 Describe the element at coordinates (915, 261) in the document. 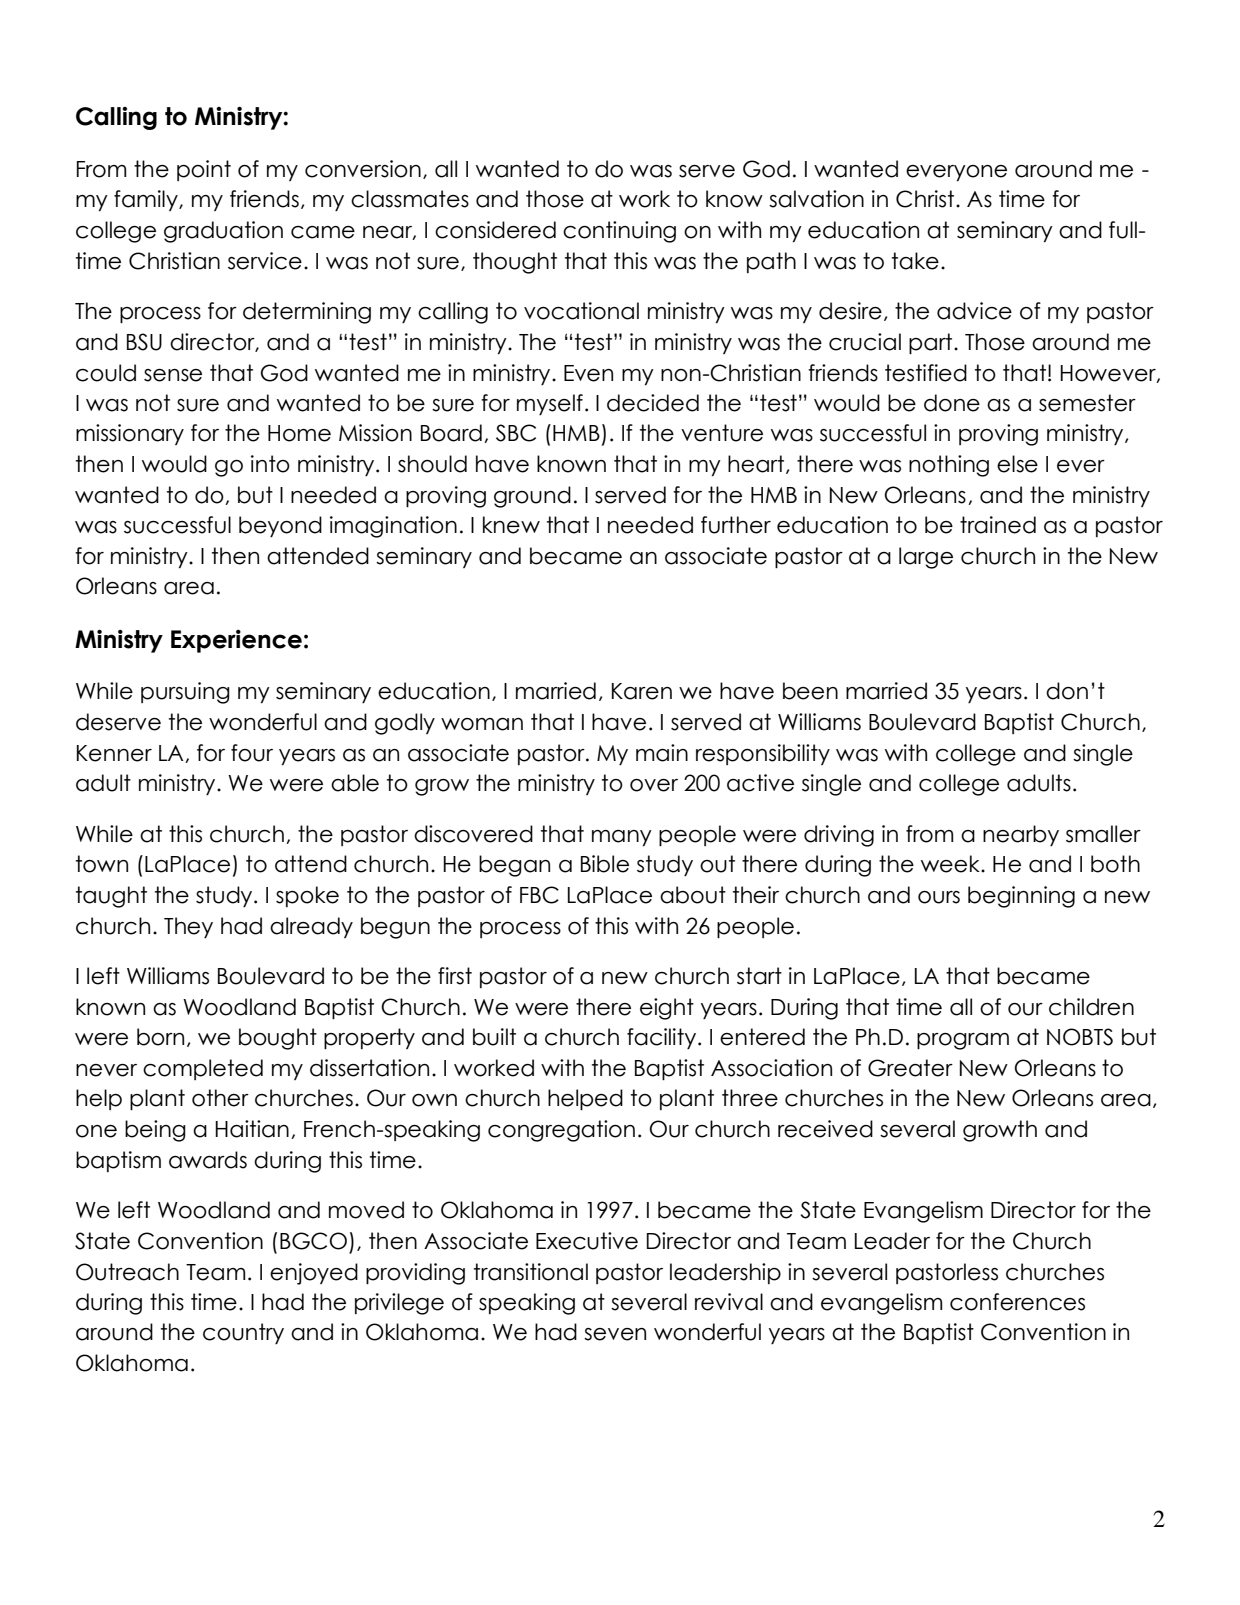

I see `take` at that location.
